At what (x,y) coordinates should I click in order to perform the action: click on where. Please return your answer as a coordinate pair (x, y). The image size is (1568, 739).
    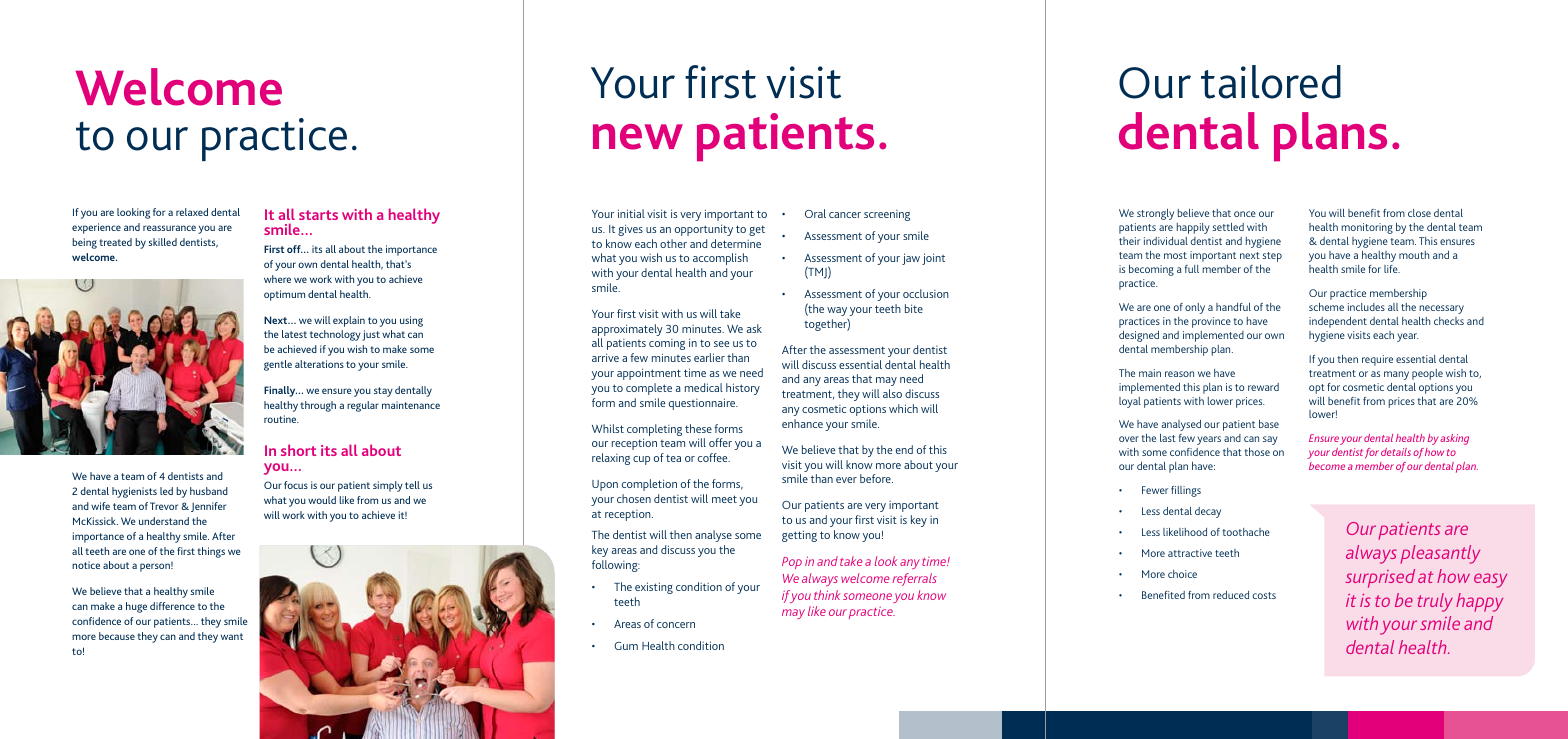
    Looking at the image, I should click on (277, 279).
